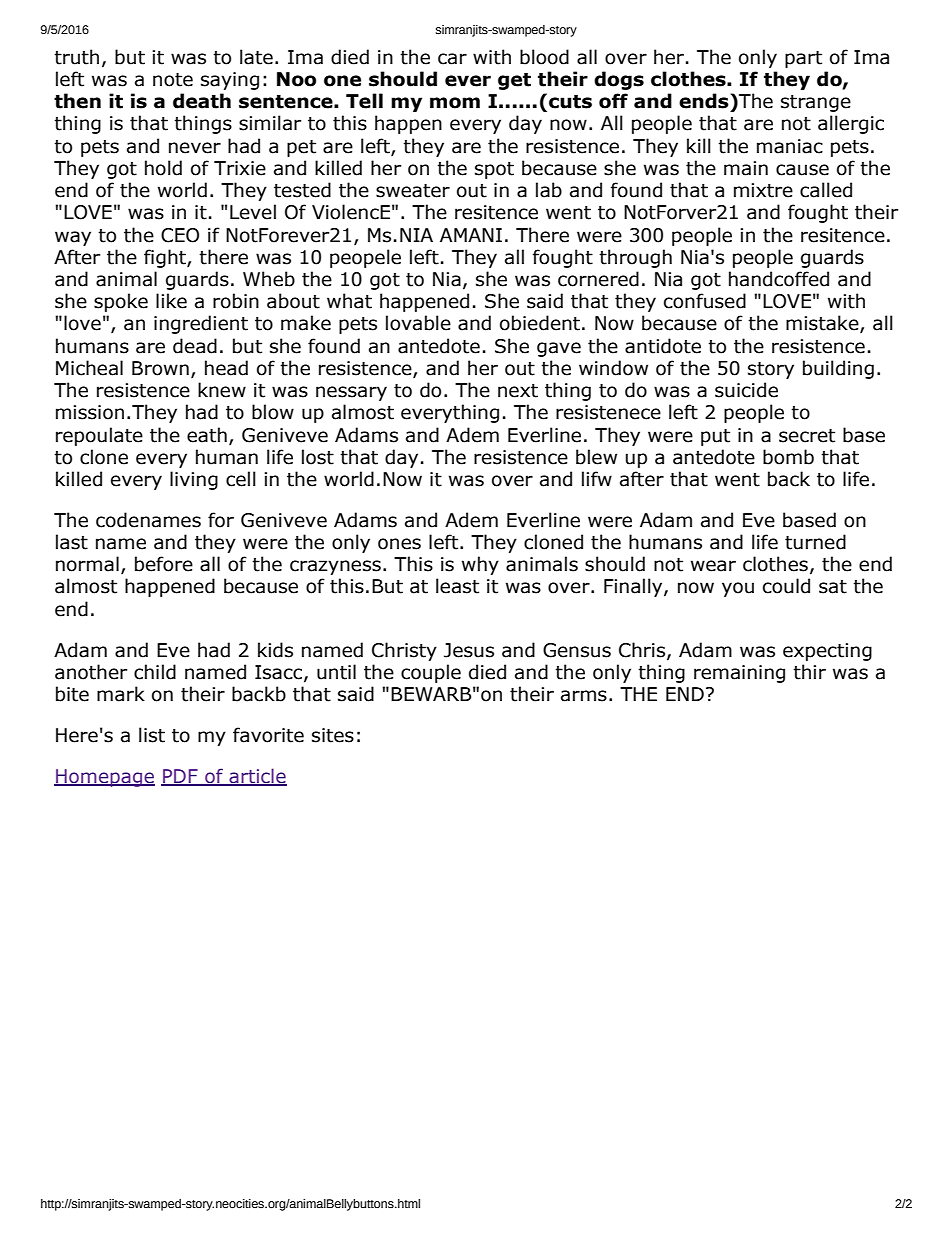 This document has height=1233, width=952. Describe the element at coordinates (457, 586) in the document. I see `least` at that location.
